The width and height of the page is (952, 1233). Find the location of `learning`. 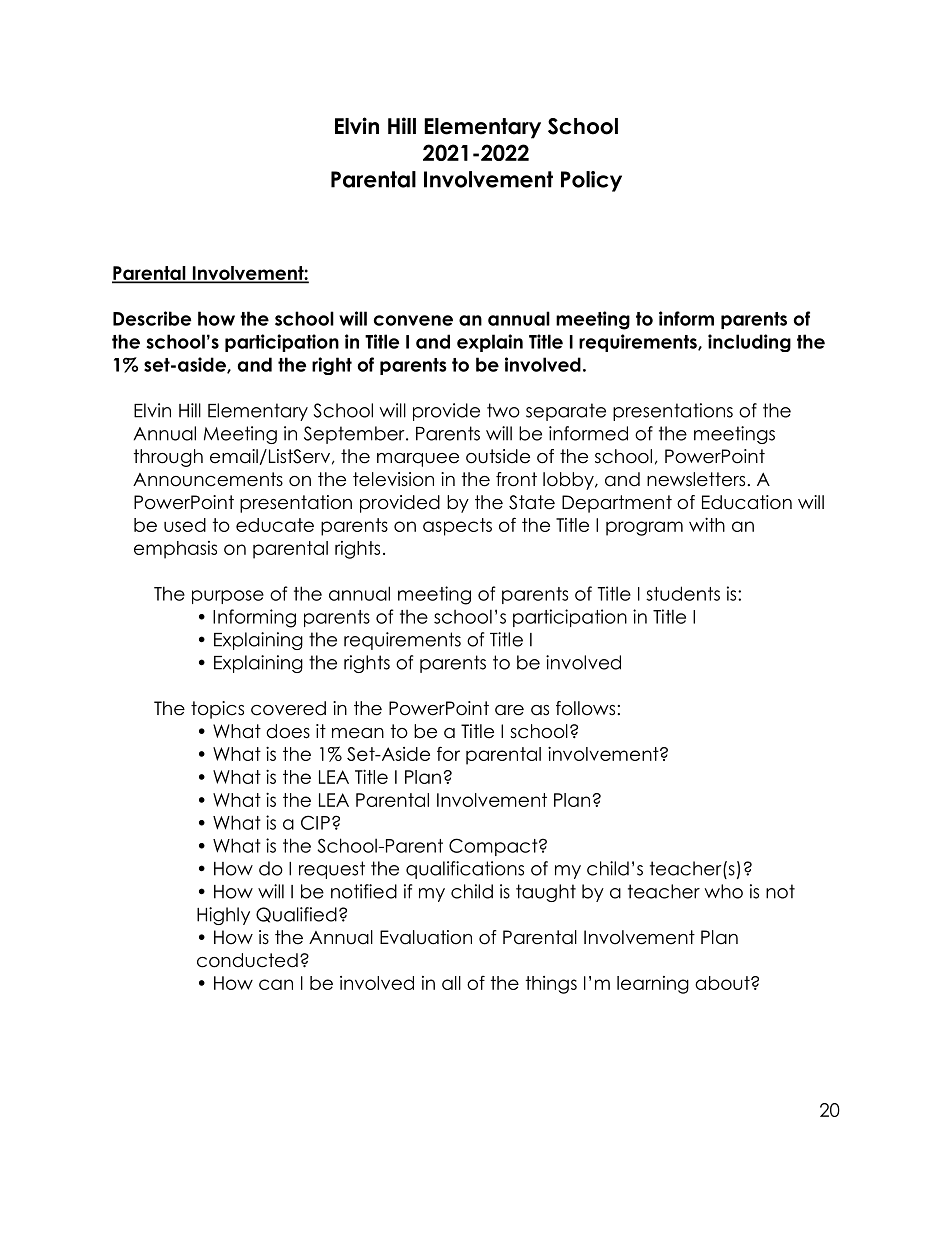

learning is located at coordinates (653, 985).
